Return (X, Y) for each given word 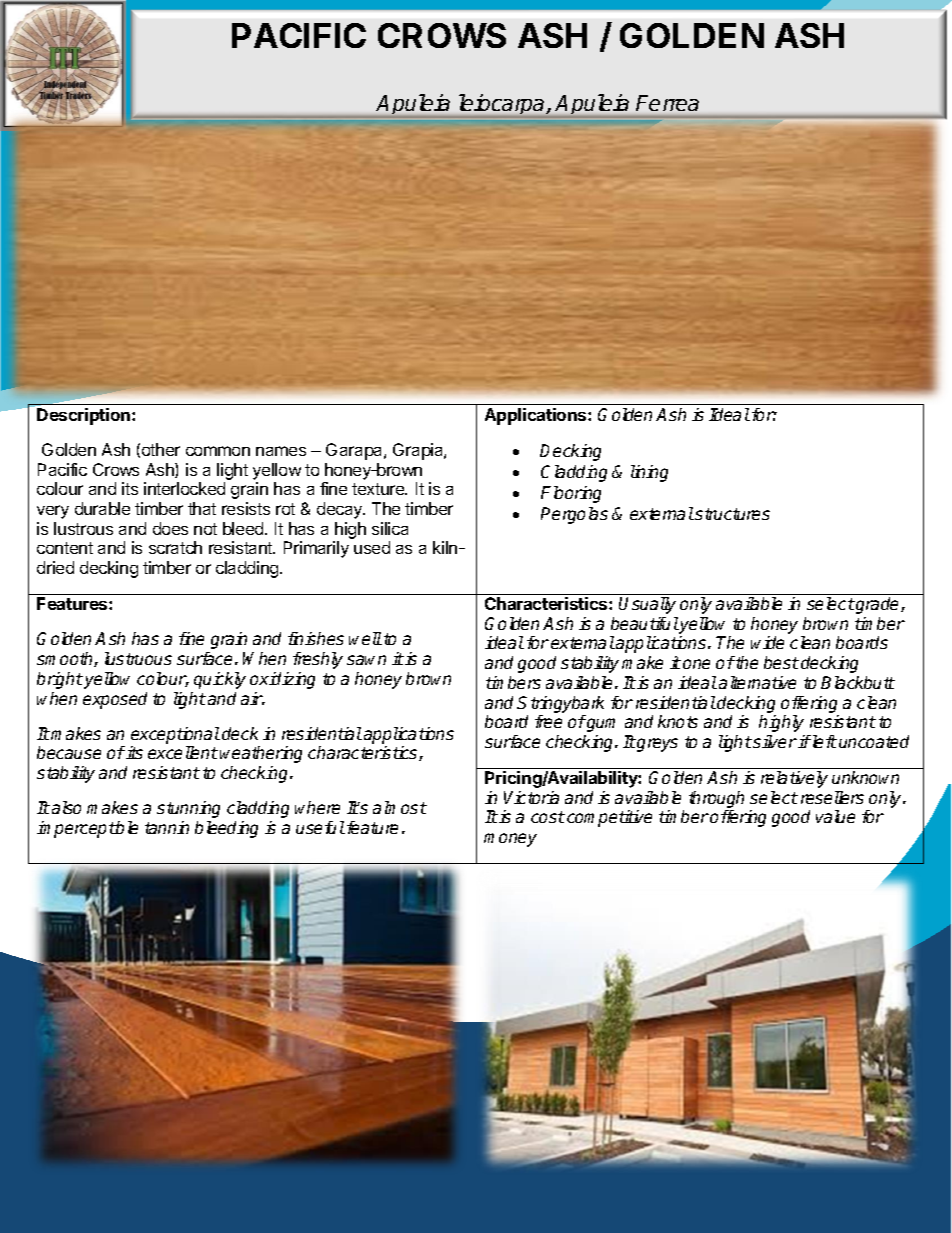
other (161, 449)
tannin (167, 827)
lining (649, 473)
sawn (366, 660)
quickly (220, 680)
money (510, 840)
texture (379, 489)
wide (767, 642)
